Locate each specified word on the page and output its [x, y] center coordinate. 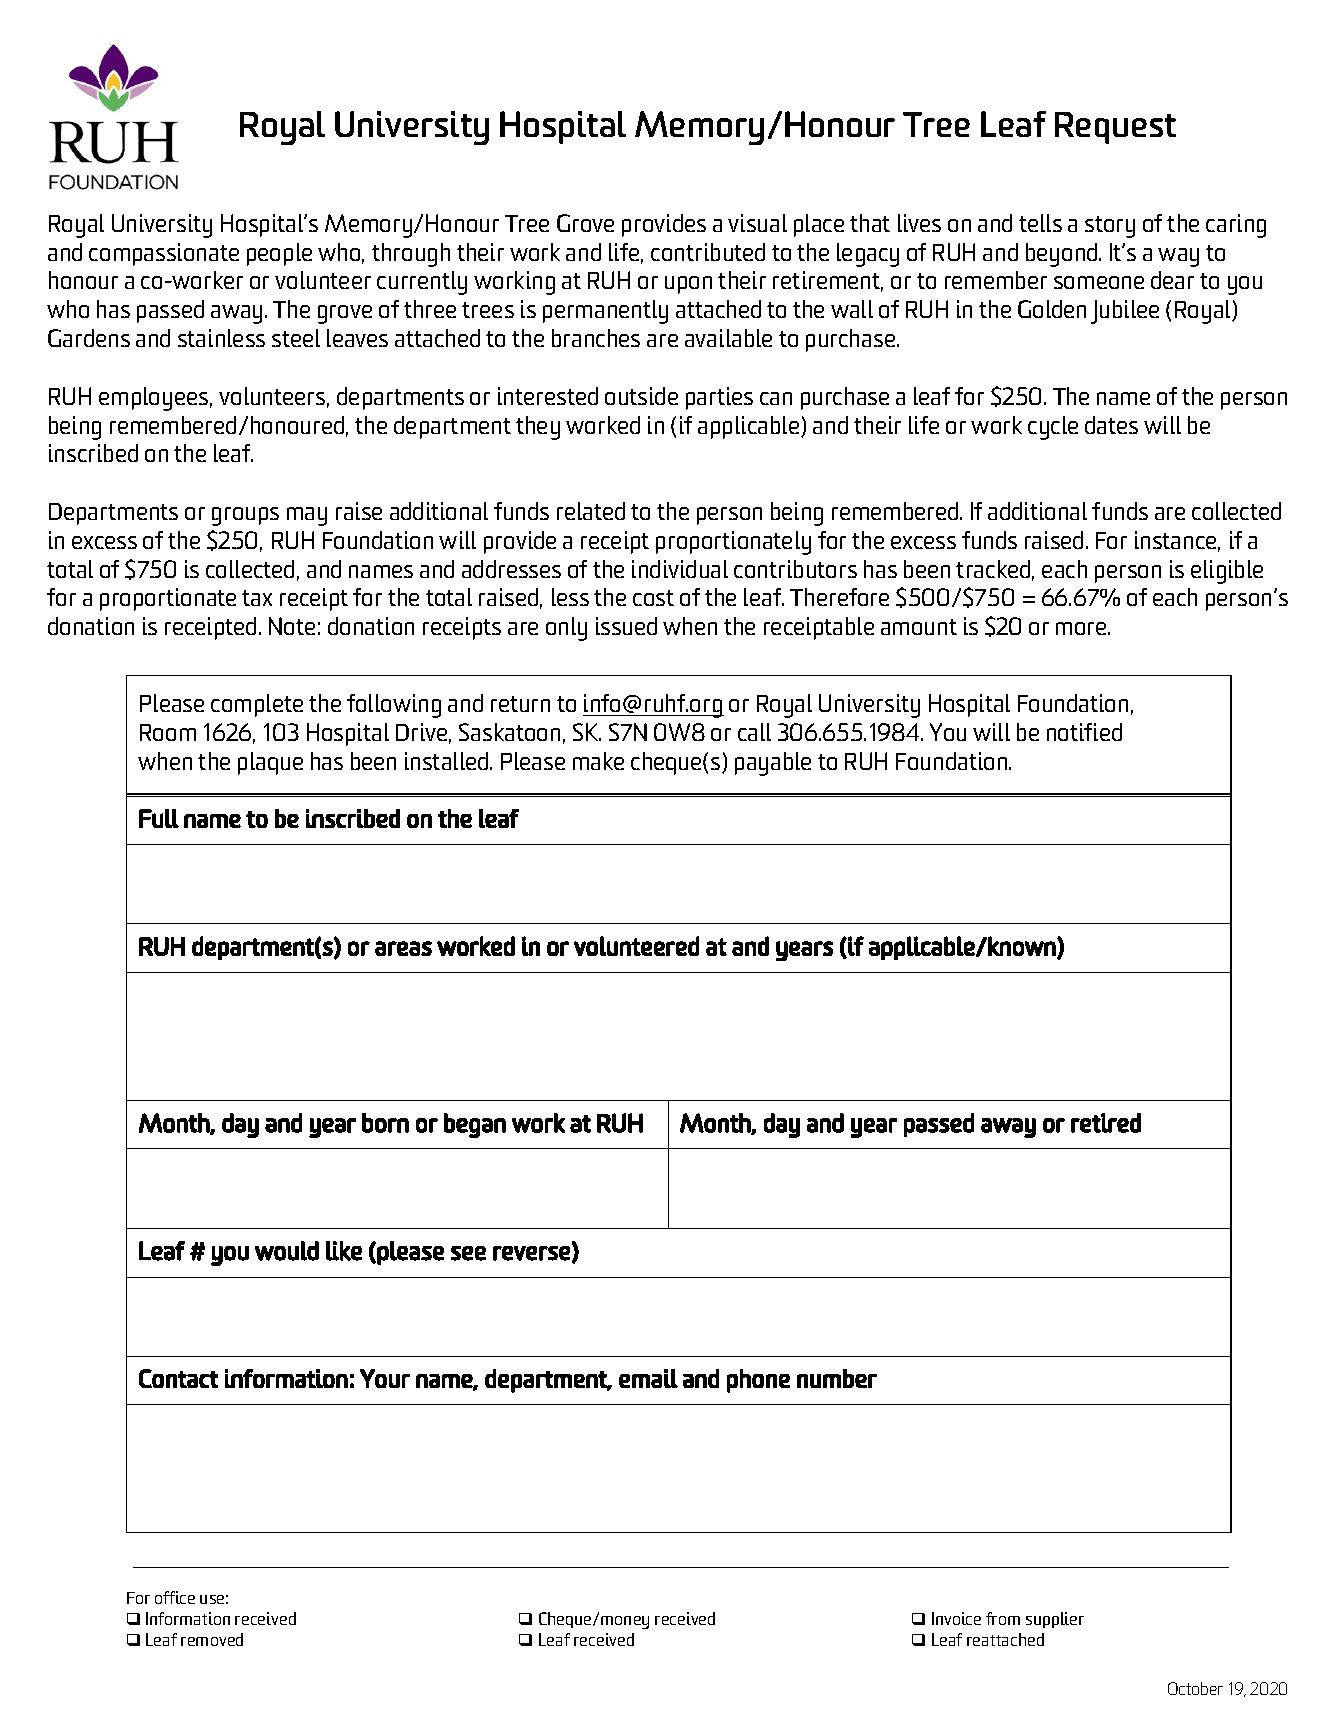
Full [159, 818]
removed [212, 1639]
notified [1084, 732]
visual [757, 223]
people [279, 254]
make [598, 761]
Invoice [956, 1618]
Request [1115, 128]
